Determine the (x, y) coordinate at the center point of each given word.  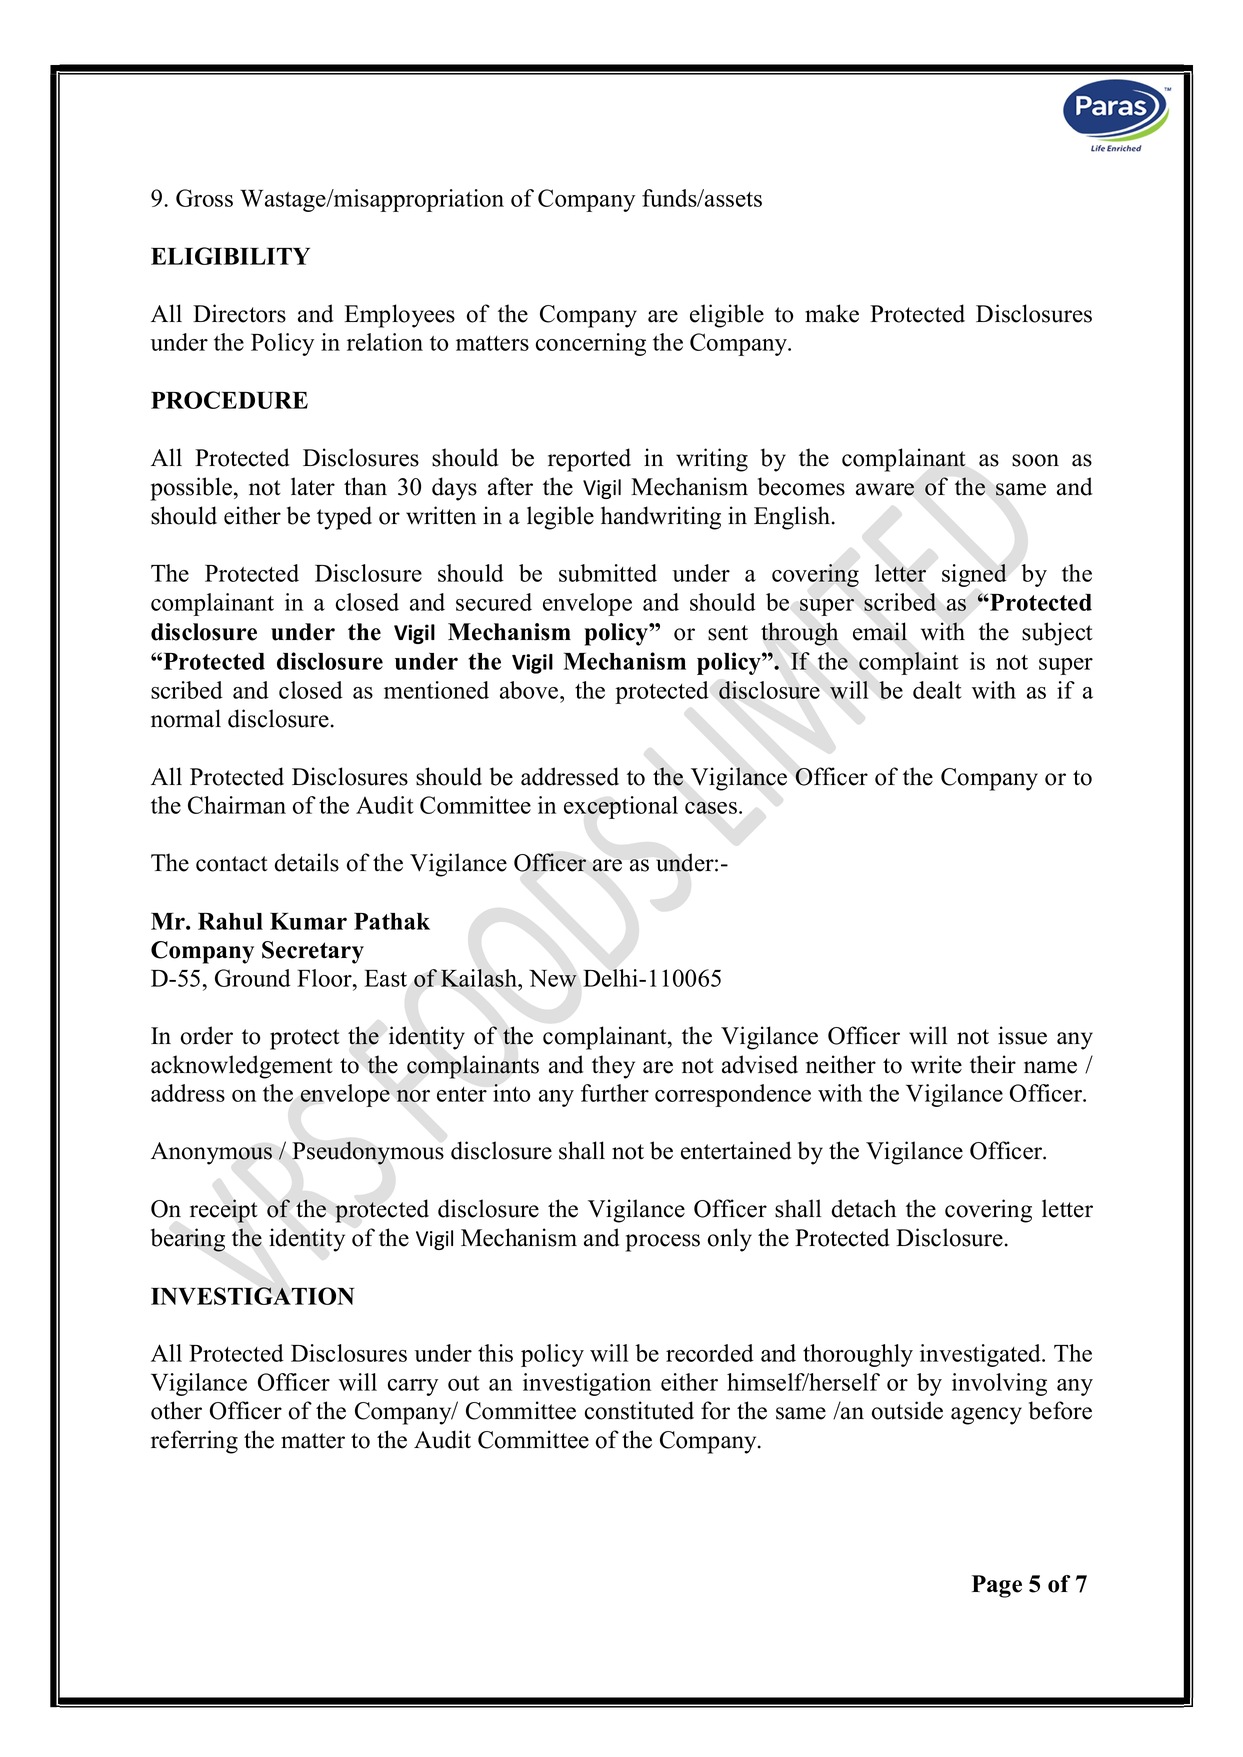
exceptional (621, 807)
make (832, 313)
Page (997, 1586)
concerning (591, 344)
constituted (639, 1410)
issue (1022, 1035)
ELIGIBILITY (230, 256)
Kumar (308, 921)
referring (194, 1442)
